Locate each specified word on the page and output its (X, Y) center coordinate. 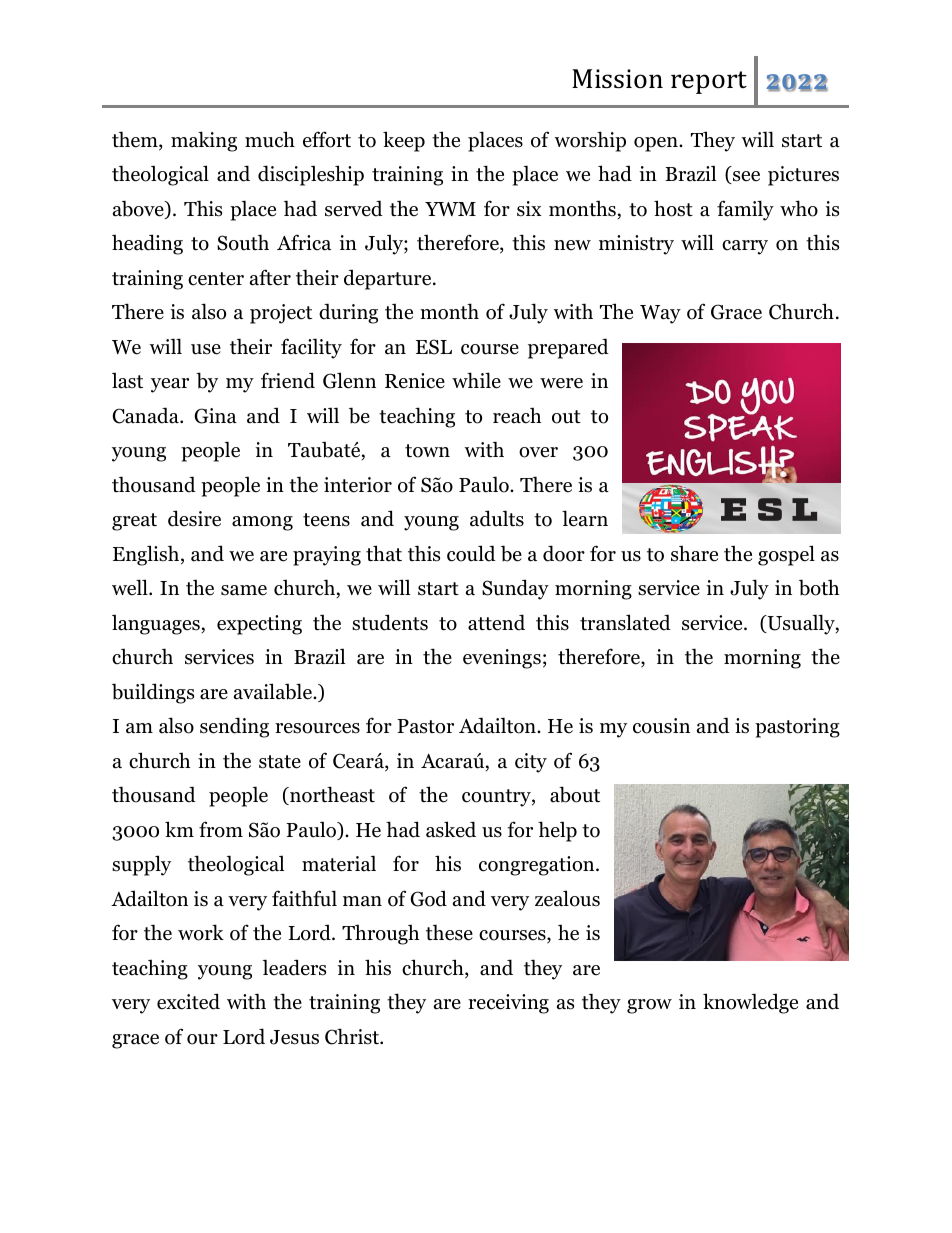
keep (404, 141)
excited (188, 1001)
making (204, 141)
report (709, 82)
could (471, 553)
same (244, 590)
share (694, 554)
